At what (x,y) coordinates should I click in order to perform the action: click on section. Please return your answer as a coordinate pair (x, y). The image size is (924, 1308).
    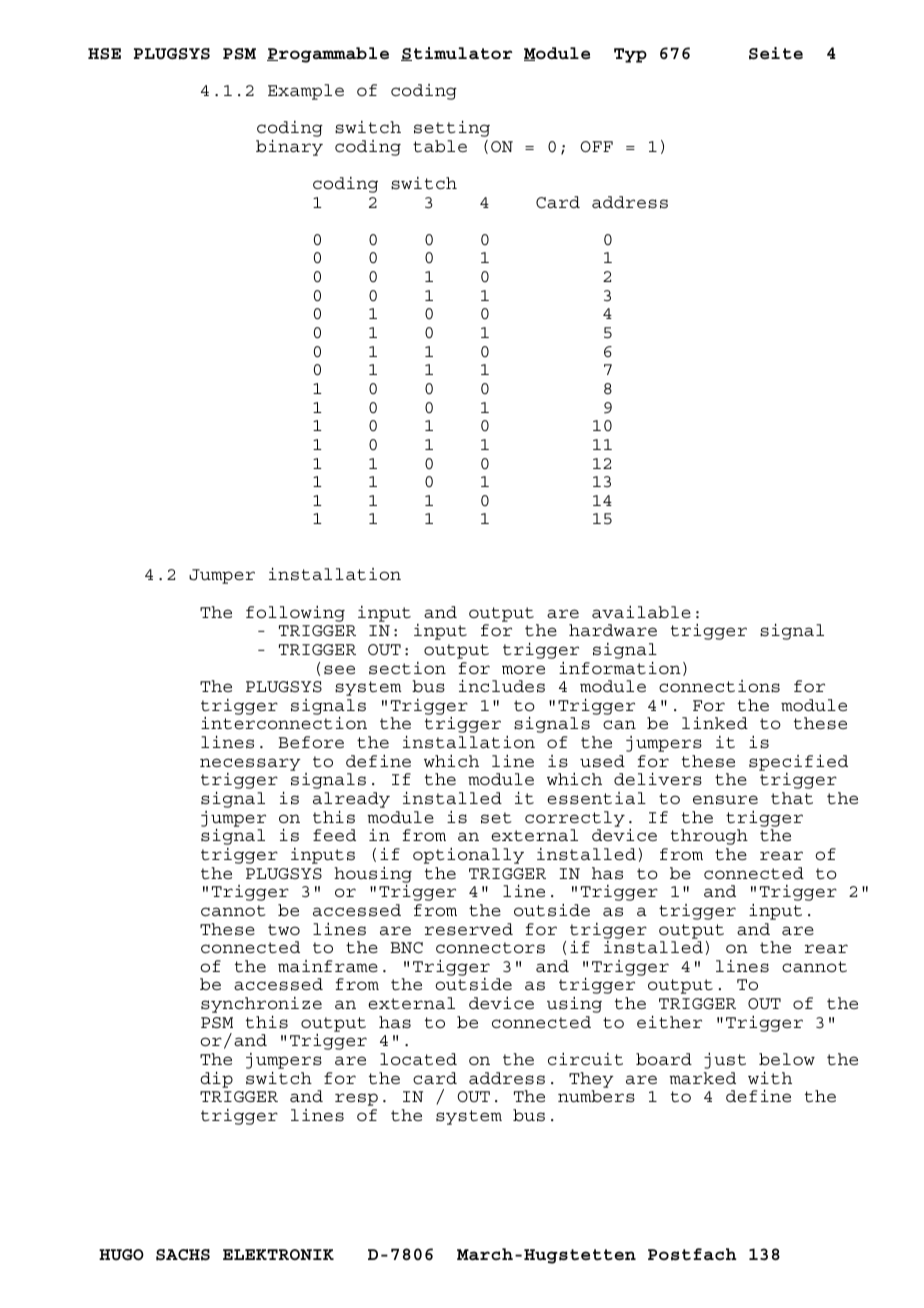
    Looking at the image, I should click on (407, 668).
